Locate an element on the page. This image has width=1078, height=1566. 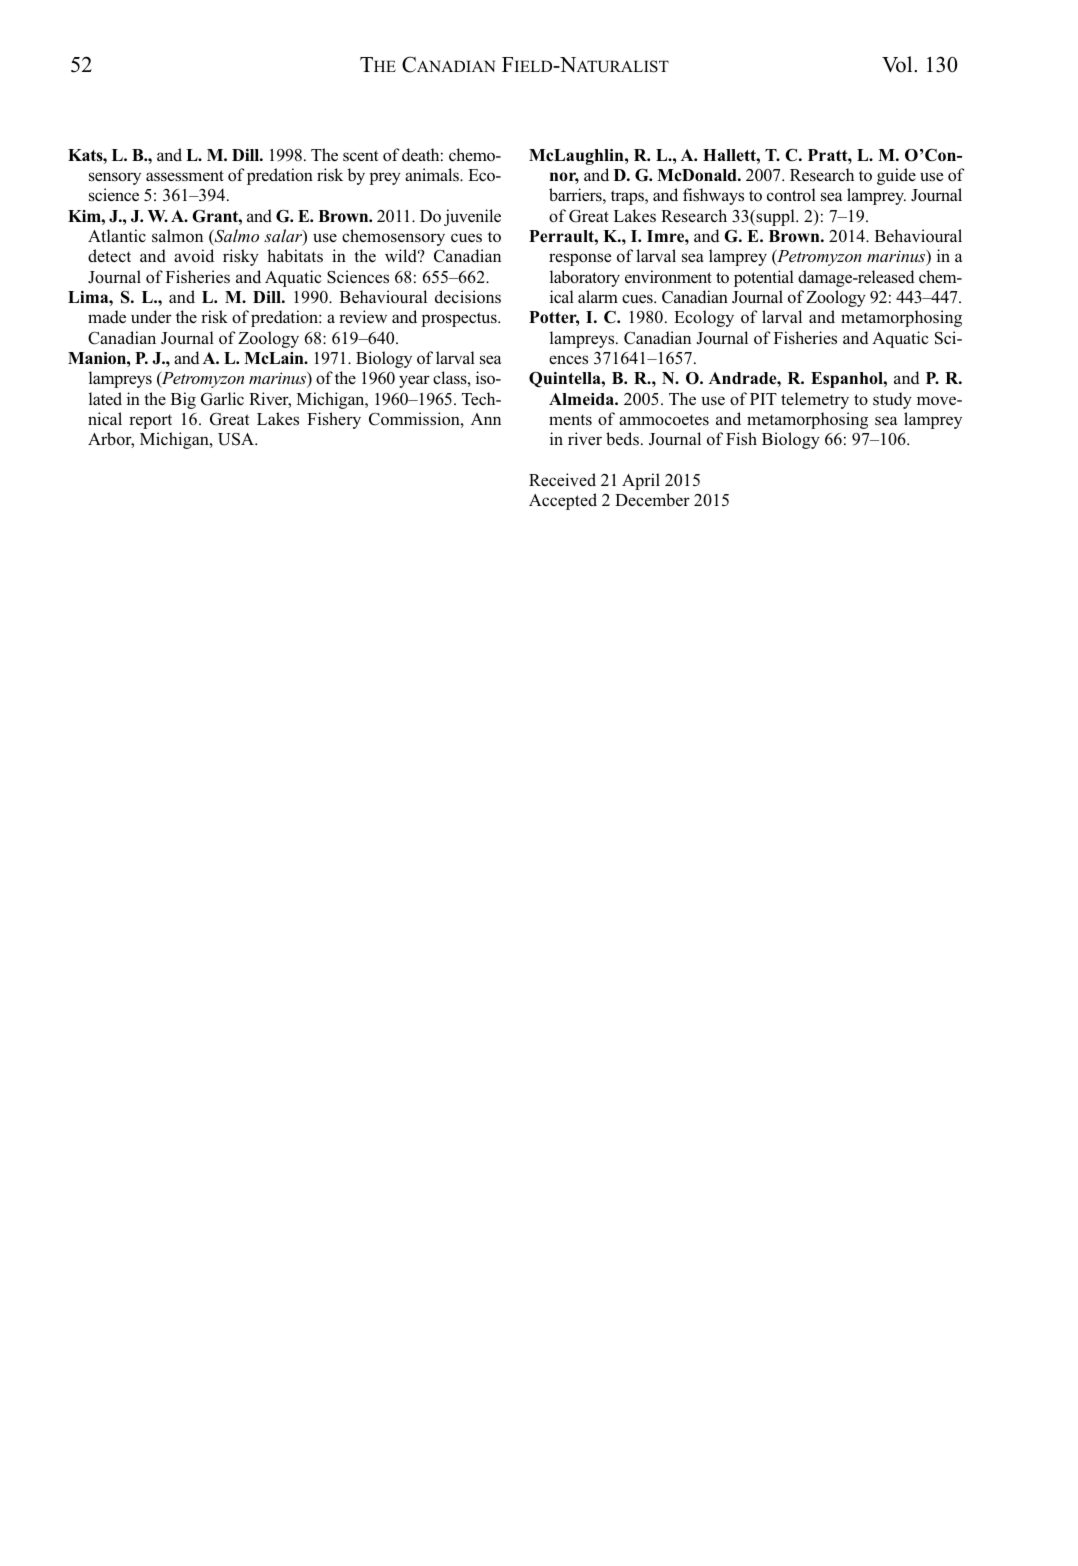
animals is located at coordinates (433, 174).
